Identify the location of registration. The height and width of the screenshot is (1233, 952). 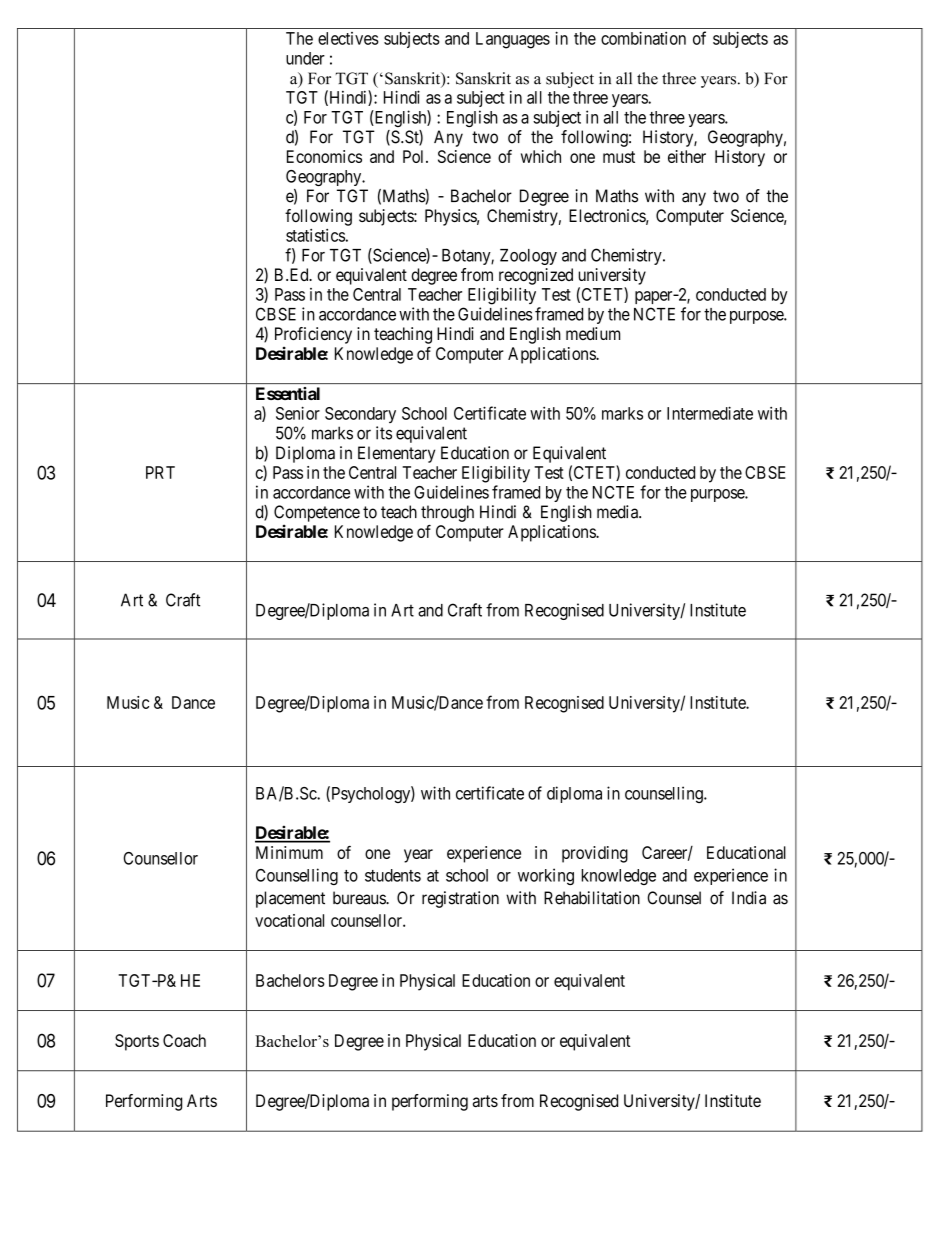
(460, 899).
